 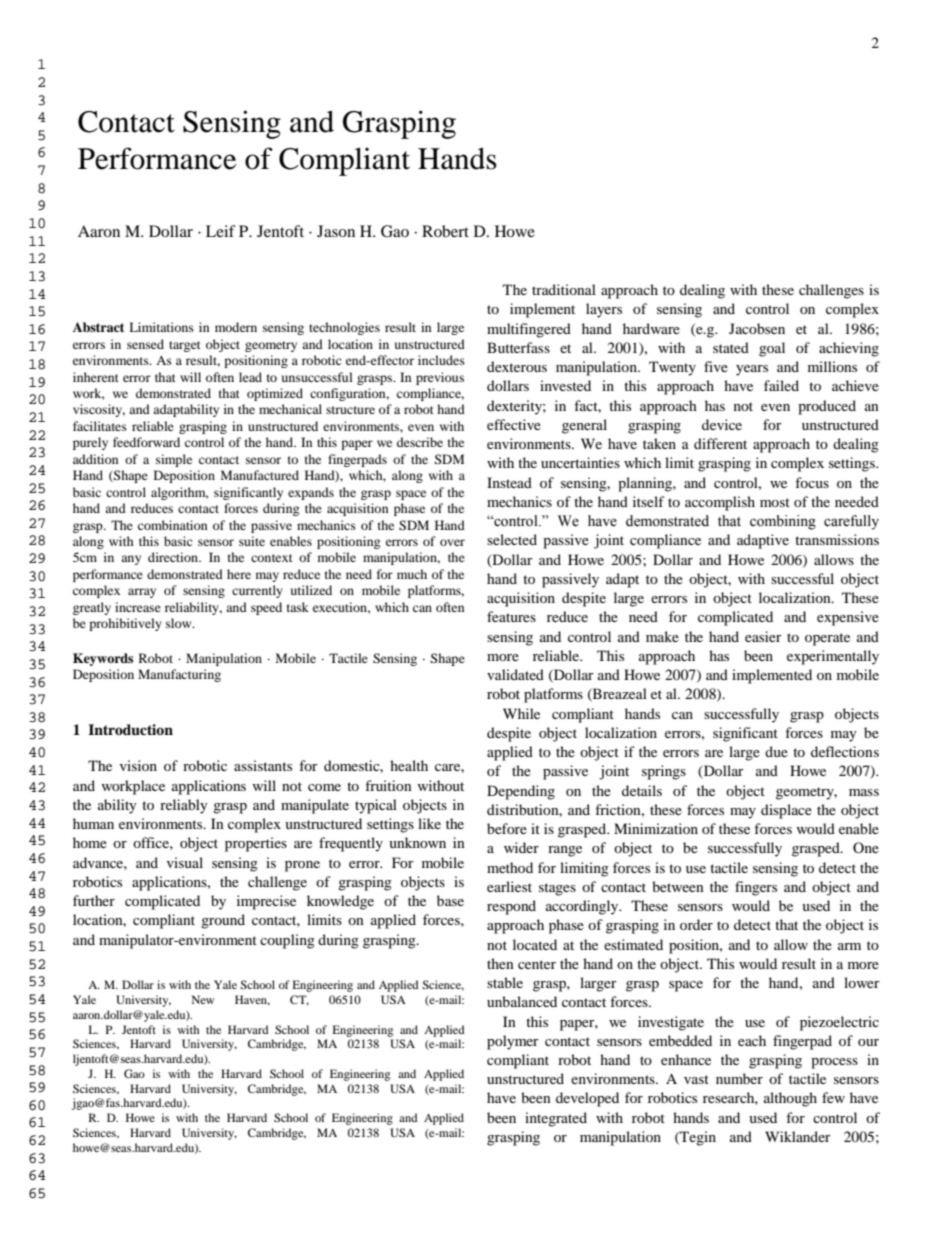 I want to click on effective, so click(x=514, y=424).
